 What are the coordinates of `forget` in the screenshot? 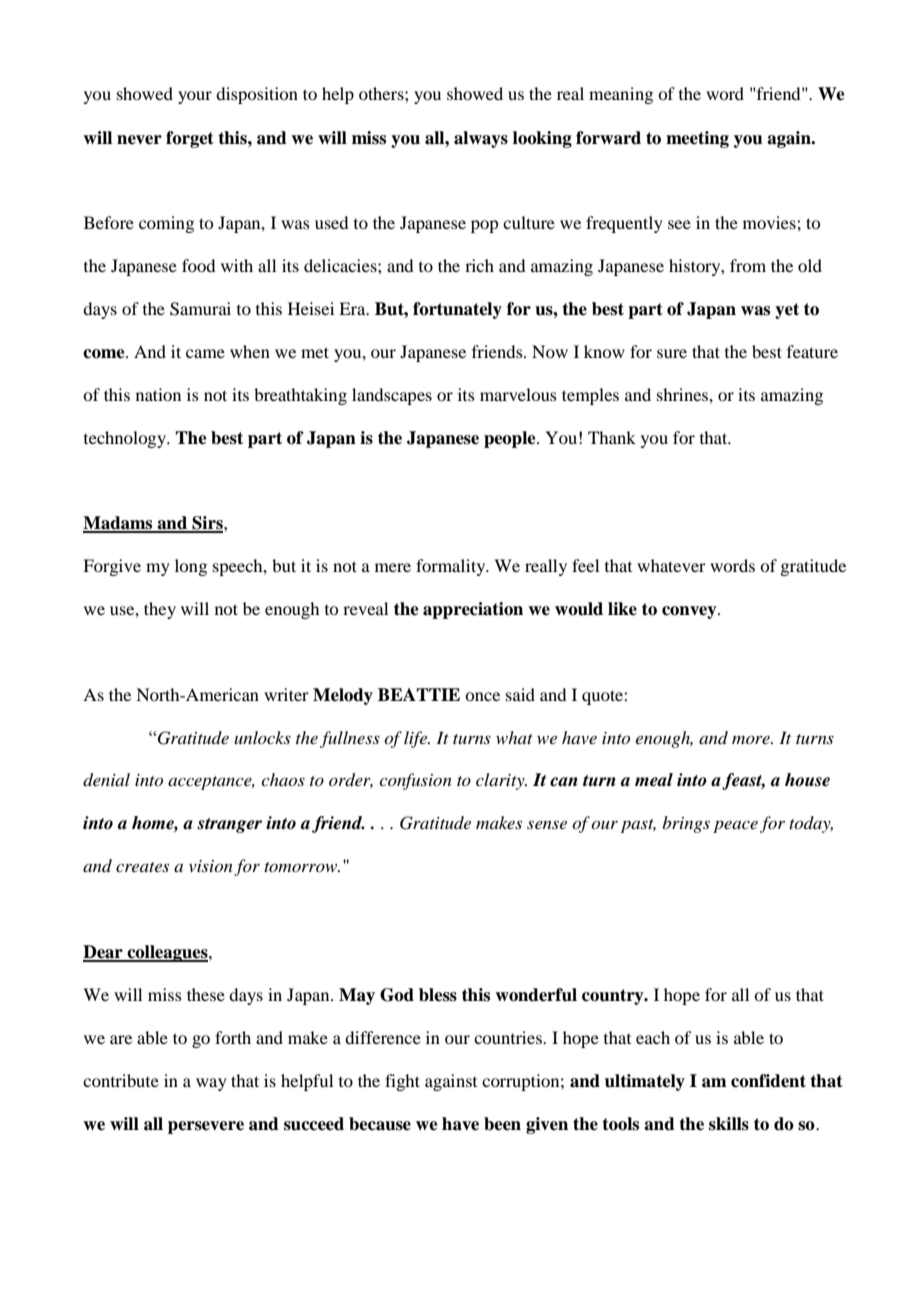 It's located at (190, 139).
